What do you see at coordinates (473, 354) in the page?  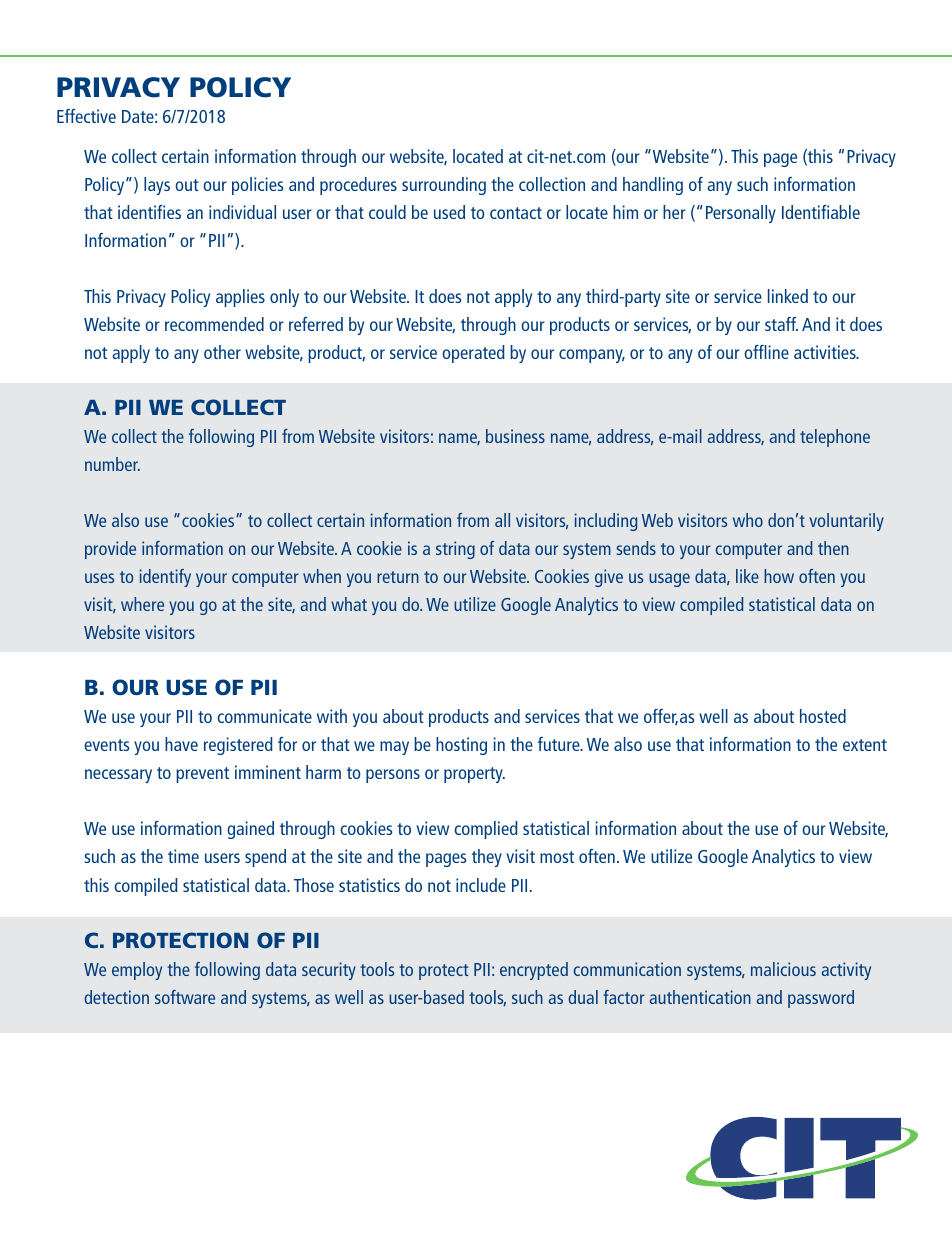 I see `operated` at bounding box center [473, 354].
